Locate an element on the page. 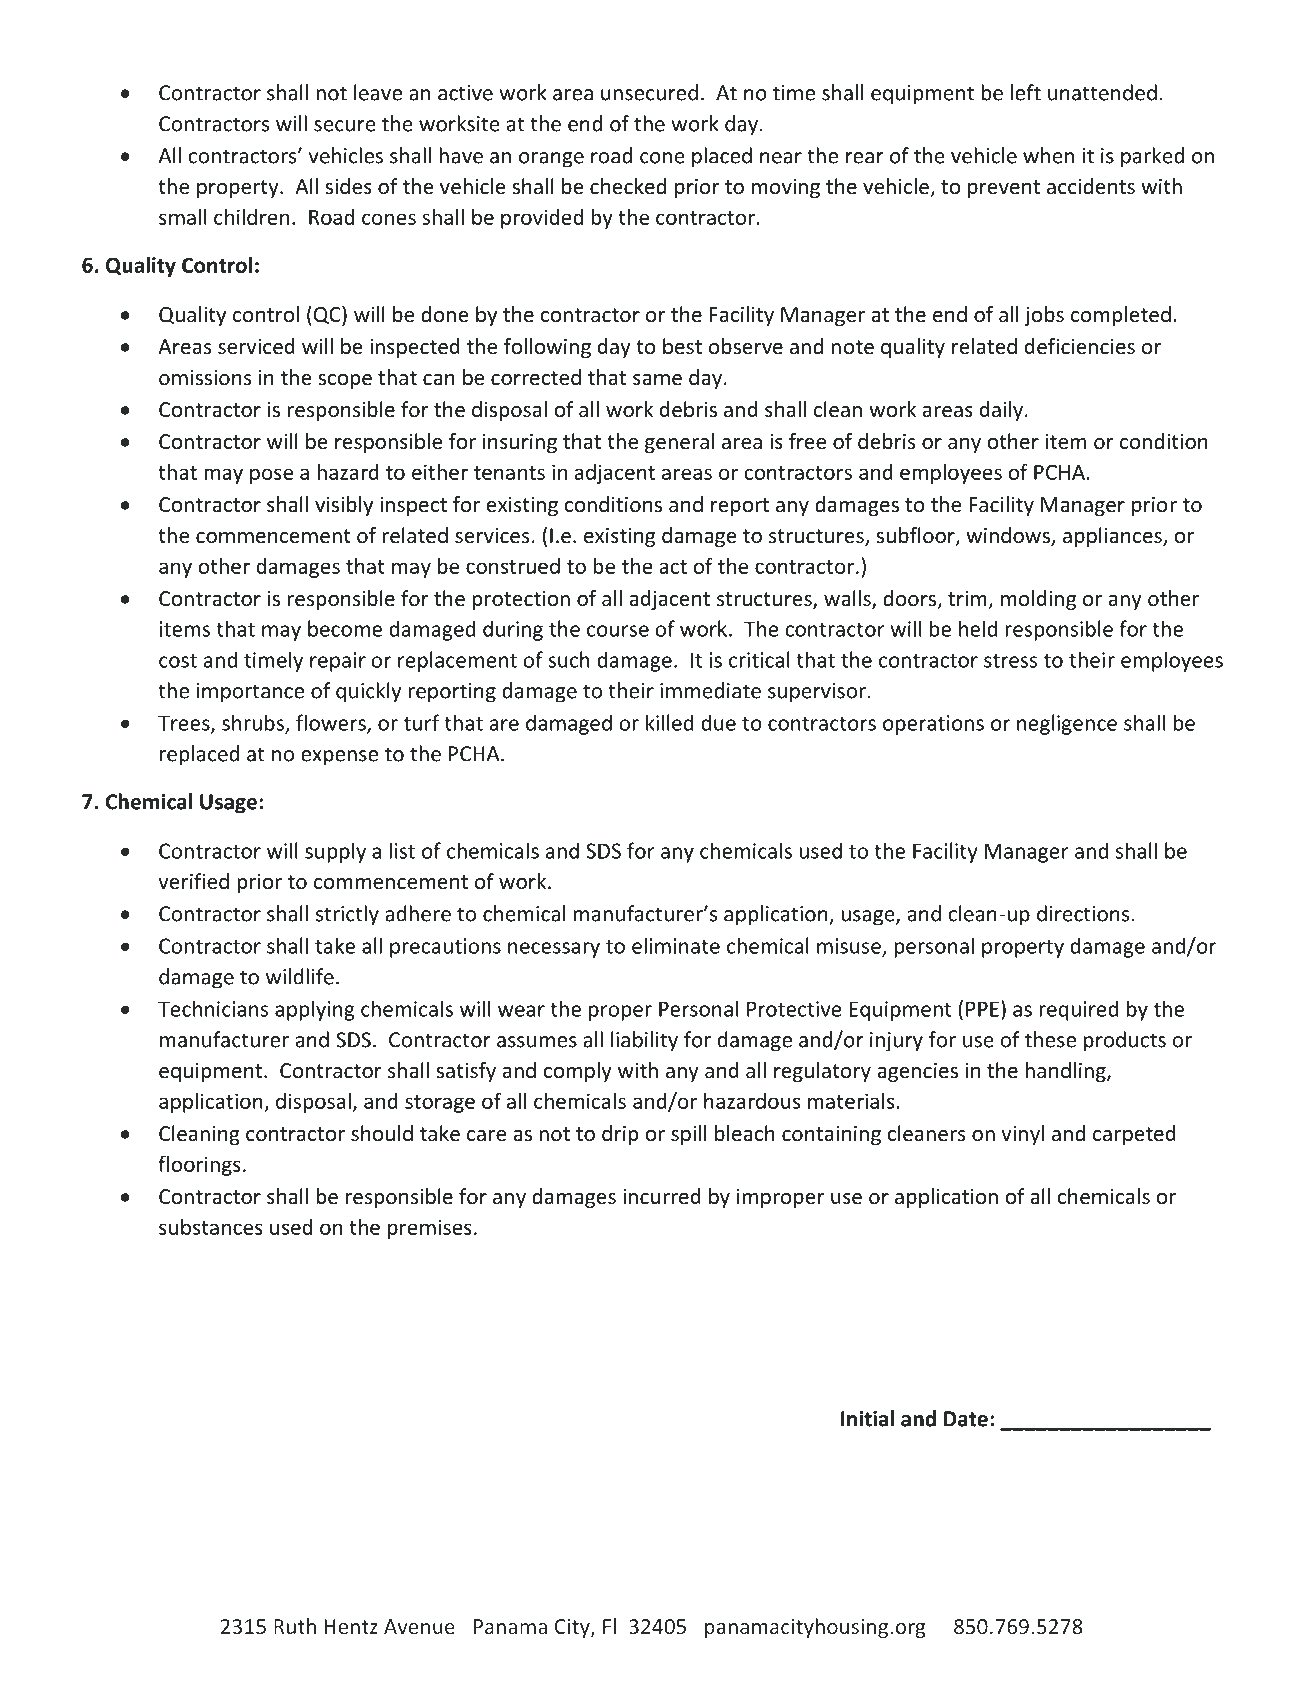 Image resolution: width=1303 pixels, height=1686 pixels. vinyl is located at coordinates (1022, 1135).
